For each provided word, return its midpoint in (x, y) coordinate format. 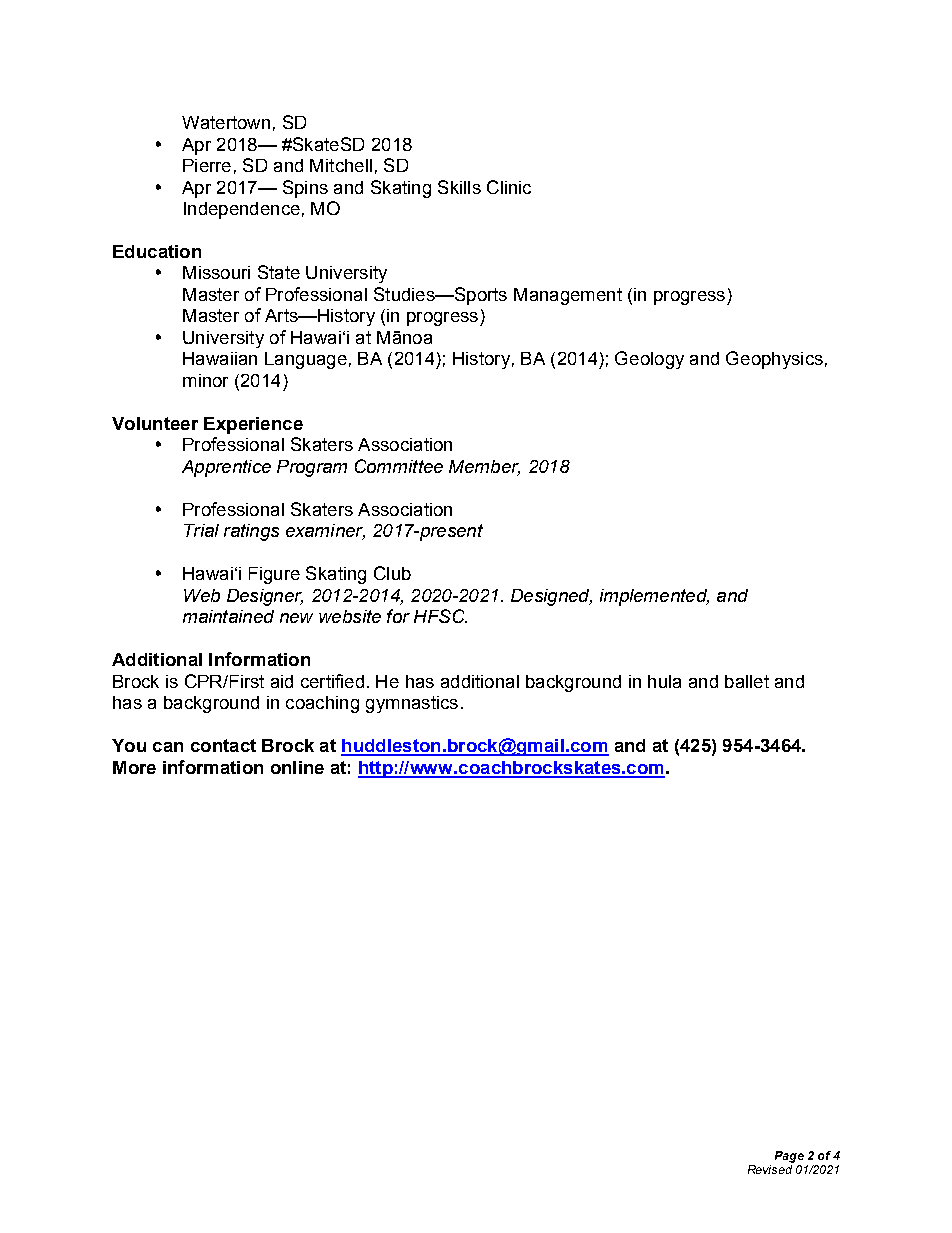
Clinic (509, 187)
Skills (459, 187)
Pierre (207, 165)
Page (789, 1157)
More (134, 767)
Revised (770, 1169)
